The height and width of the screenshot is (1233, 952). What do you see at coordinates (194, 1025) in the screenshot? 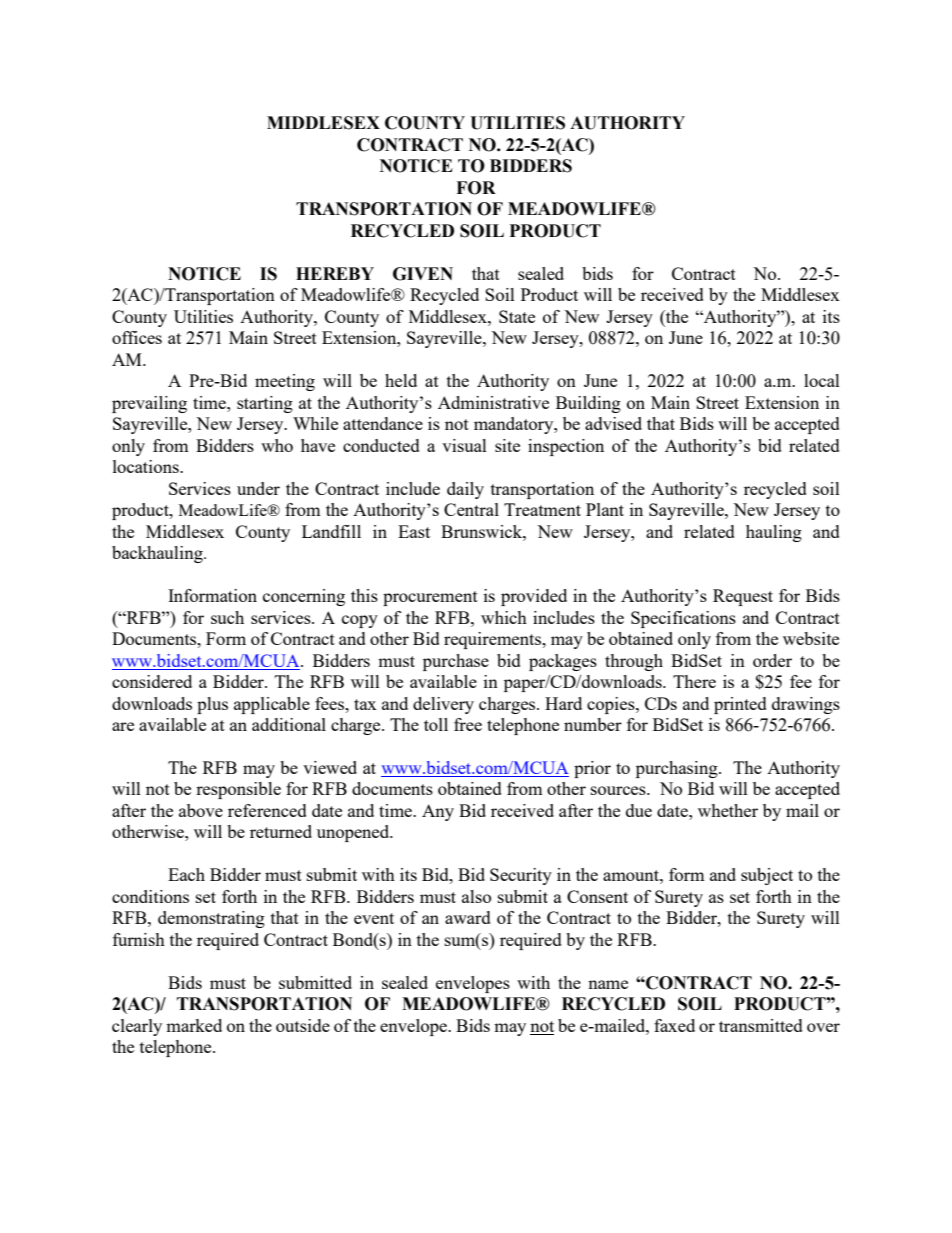
I see `marked` at bounding box center [194, 1025].
